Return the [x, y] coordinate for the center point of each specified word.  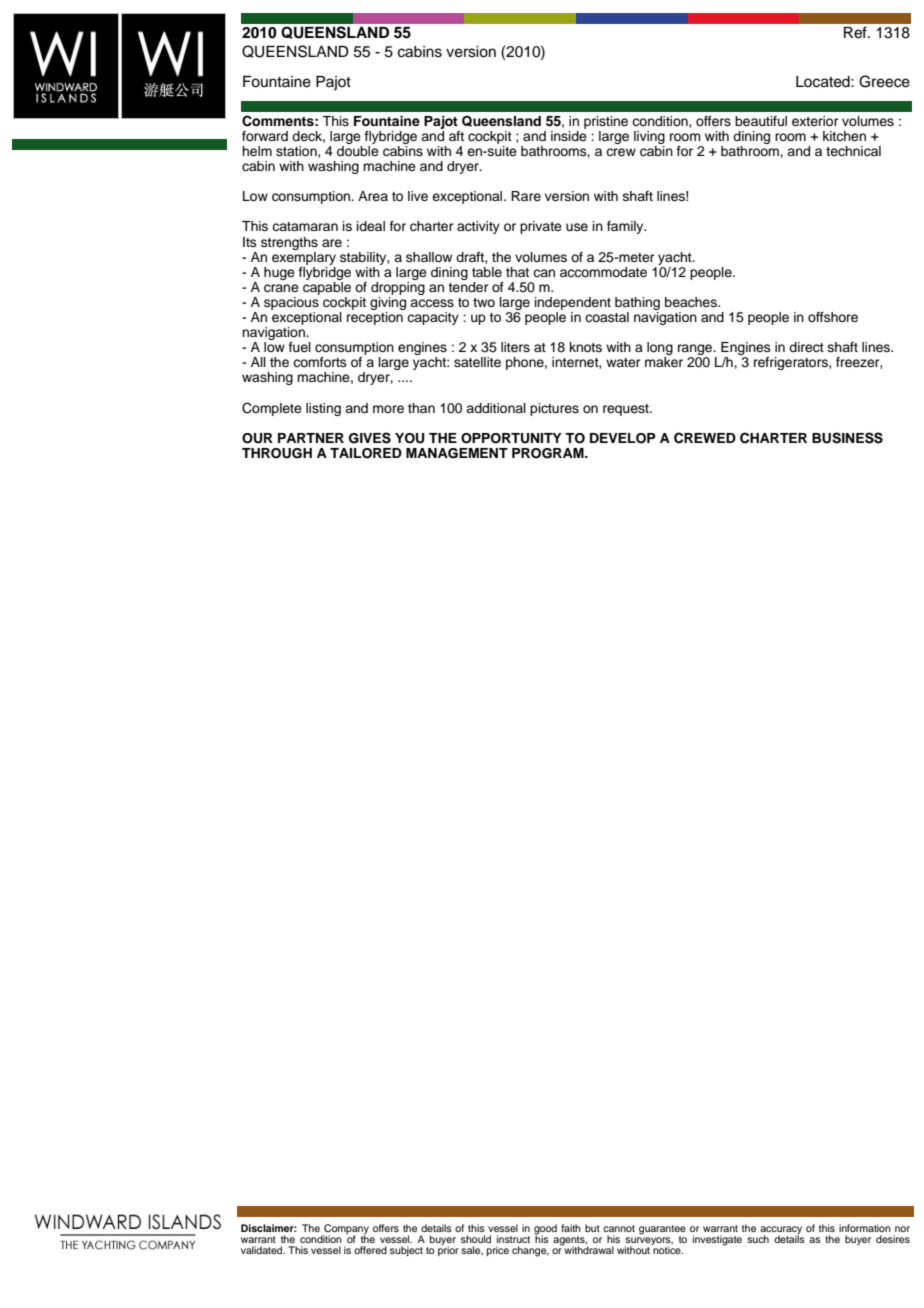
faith [571, 1228]
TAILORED [366, 453]
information [865, 1228]
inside [569, 134]
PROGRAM [549, 453]
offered [370, 1250]
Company [346, 1230]
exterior [815, 121]
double [358, 149]
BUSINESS [847, 438]
